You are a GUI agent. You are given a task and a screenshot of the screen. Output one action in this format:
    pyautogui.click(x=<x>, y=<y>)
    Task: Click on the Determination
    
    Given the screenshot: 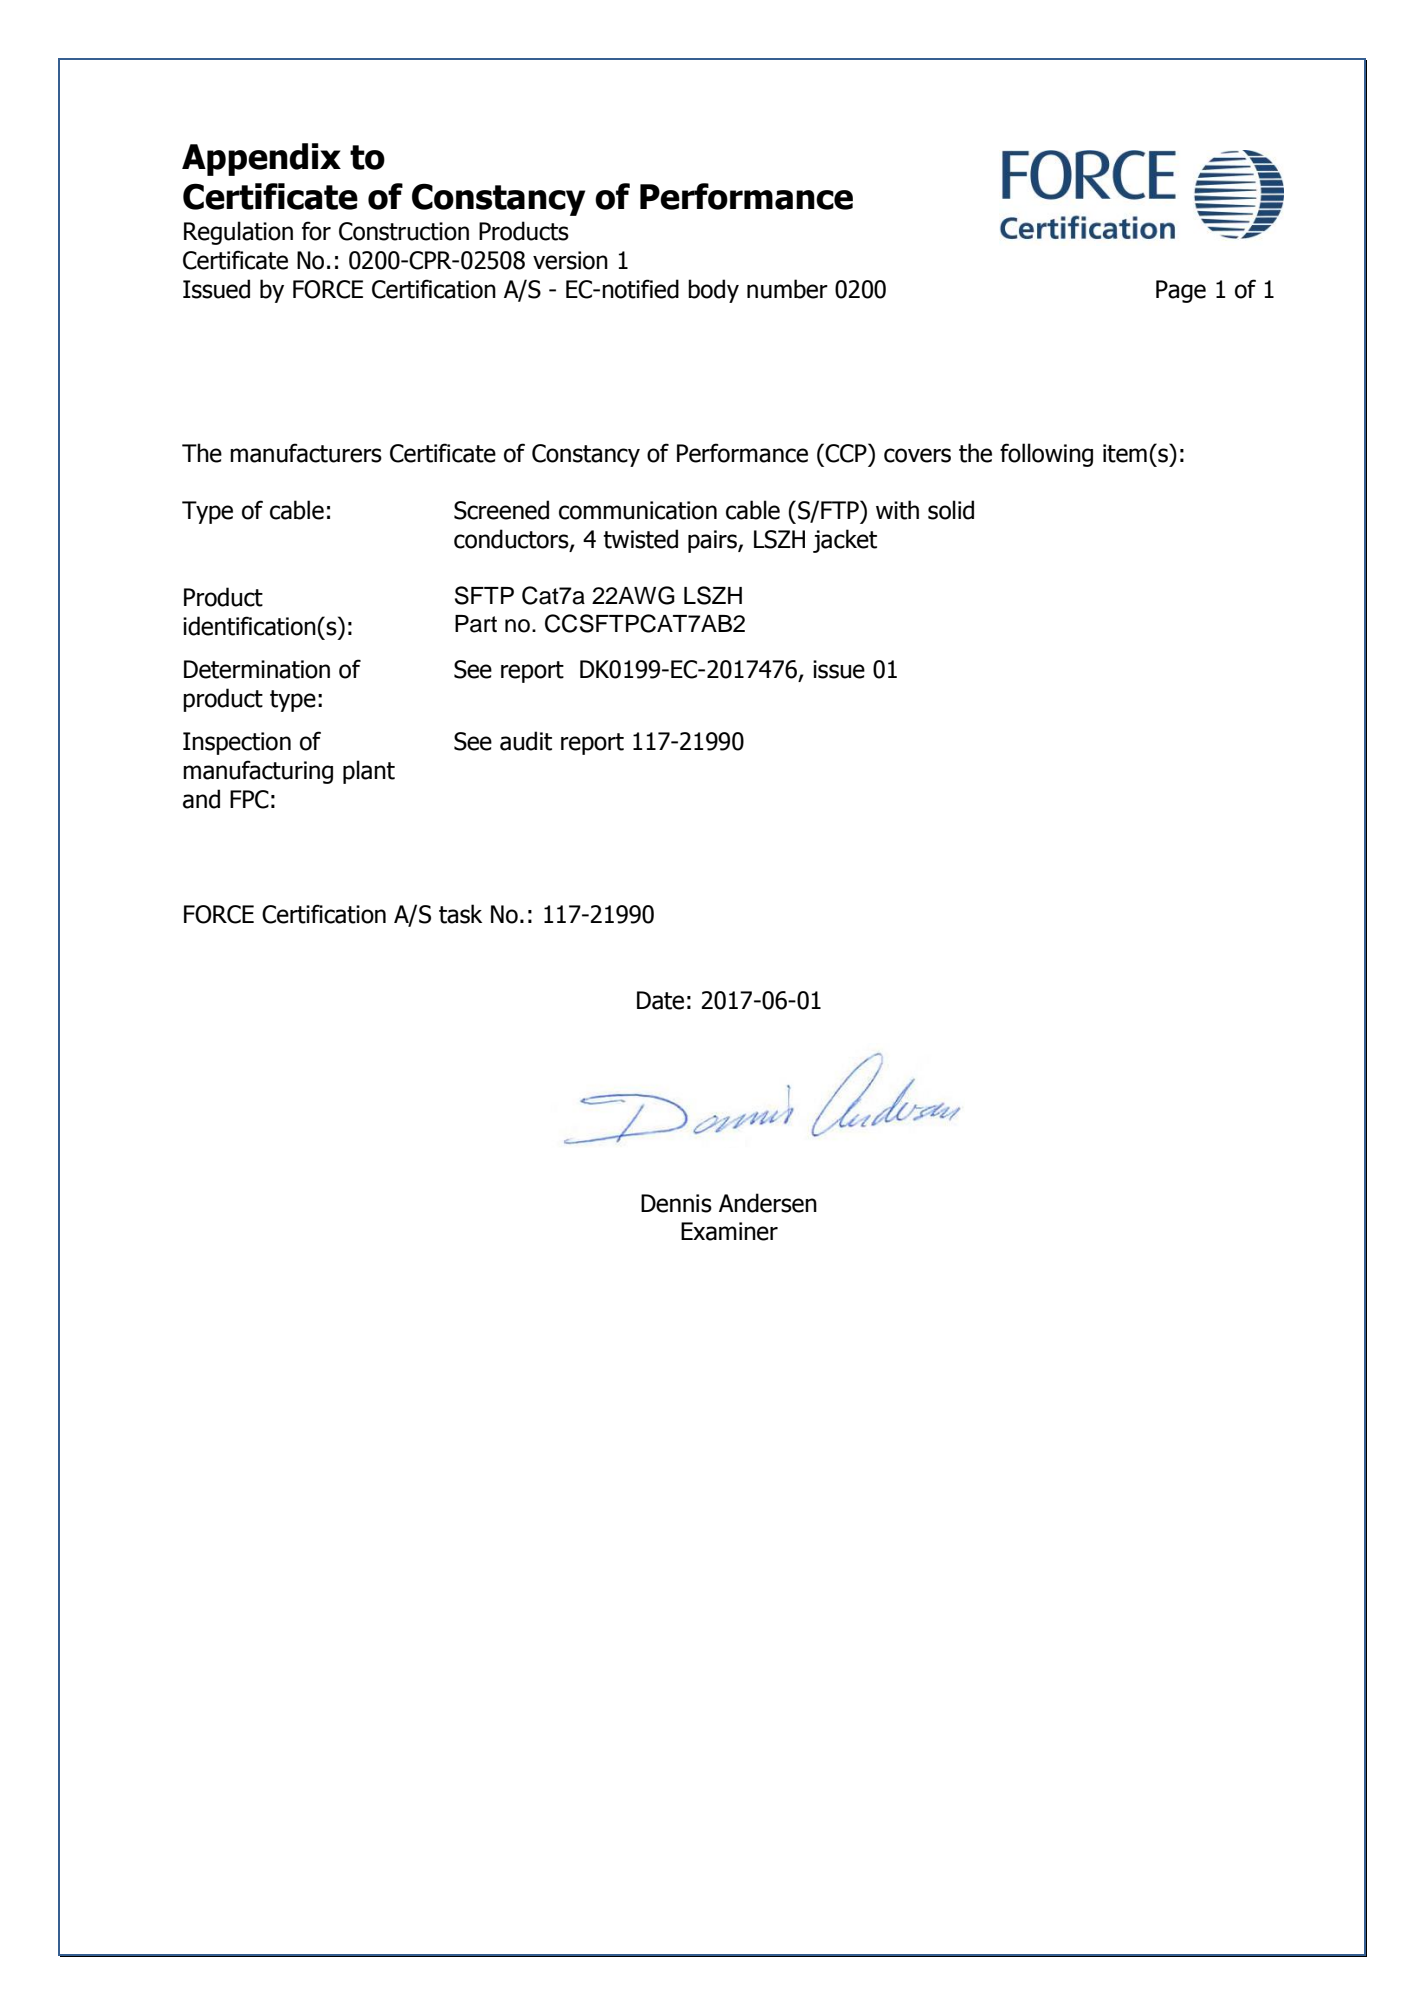 What is the action you would take?
    pyautogui.click(x=257, y=669)
